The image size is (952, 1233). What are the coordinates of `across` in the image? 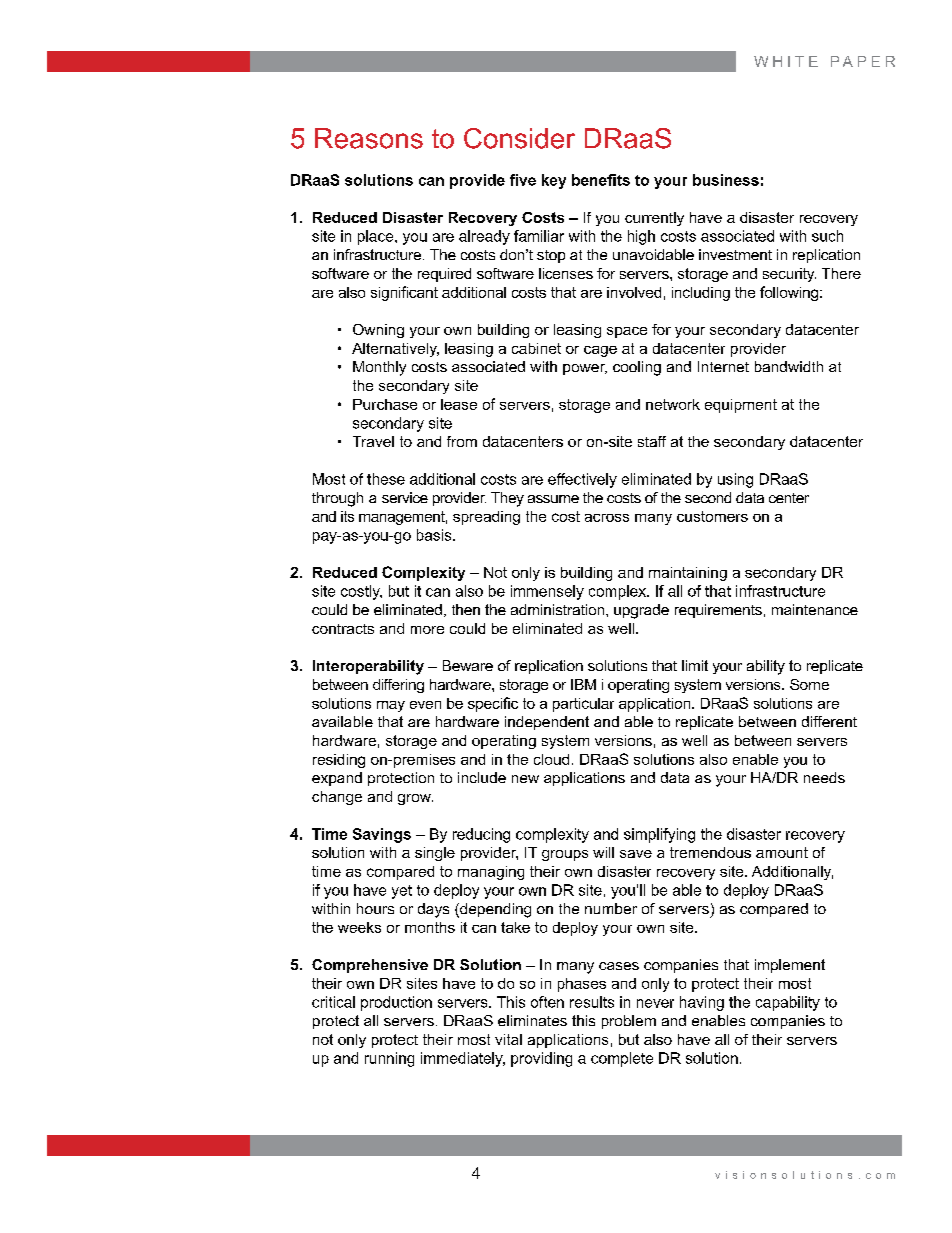 It's located at (607, 518).
